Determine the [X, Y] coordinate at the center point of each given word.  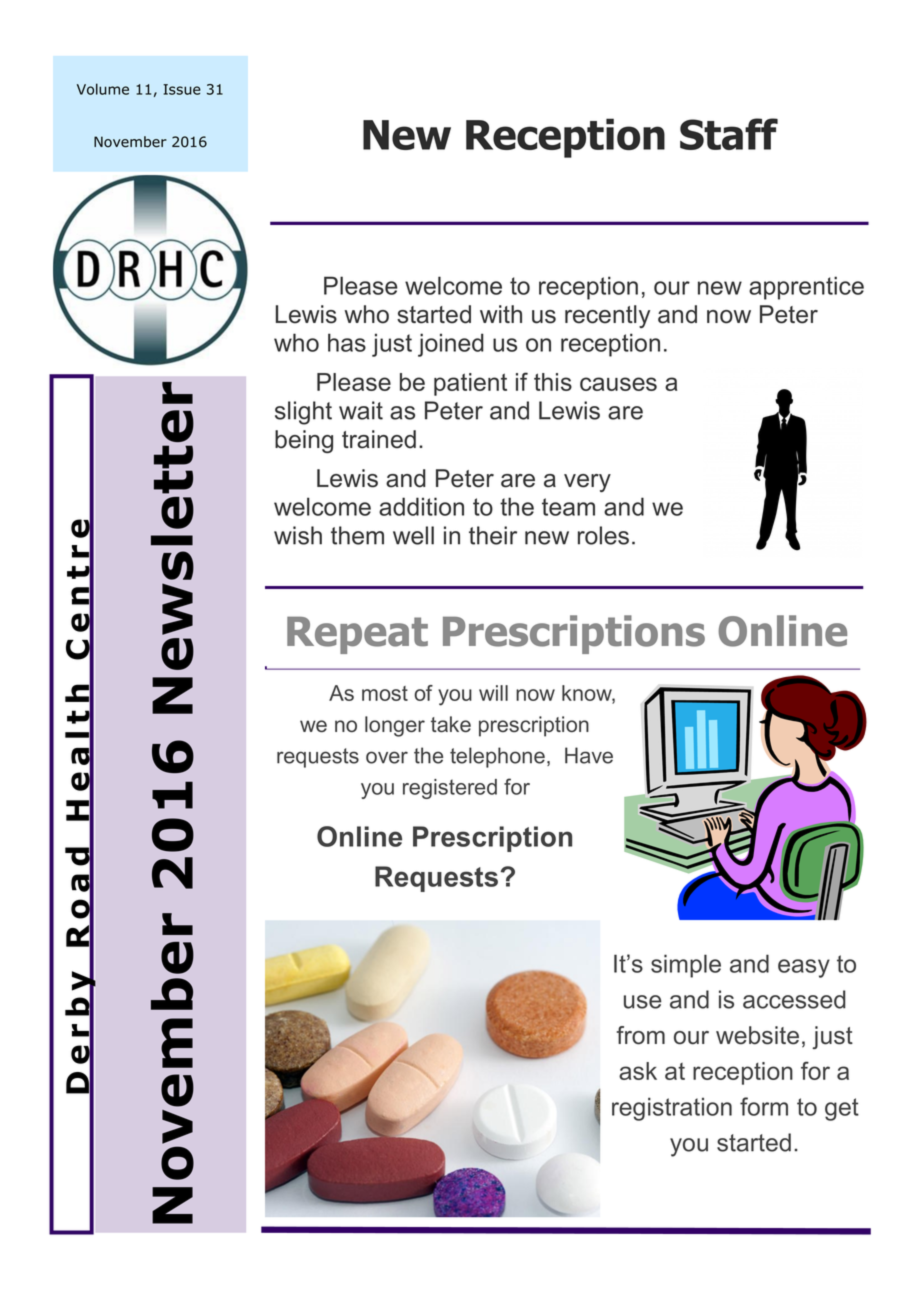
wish [298, 535]
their [493, 535]
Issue [182, 89]
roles [603, 535]
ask [638, 1071]
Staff [729, 134]
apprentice [806, 288]
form [764, 1106]
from [641, 1035]
